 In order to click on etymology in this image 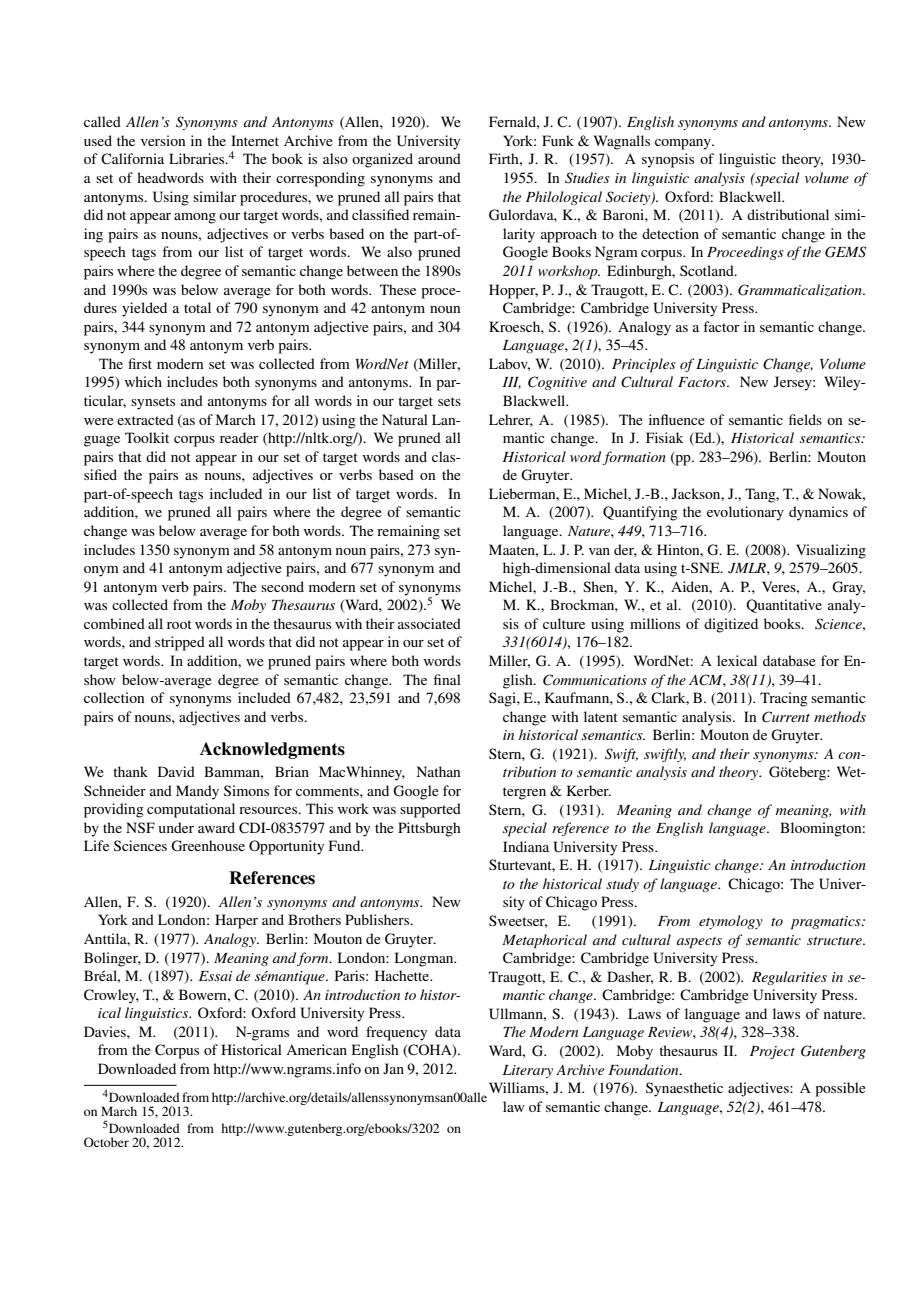, I will do `click(731, 922)`.
